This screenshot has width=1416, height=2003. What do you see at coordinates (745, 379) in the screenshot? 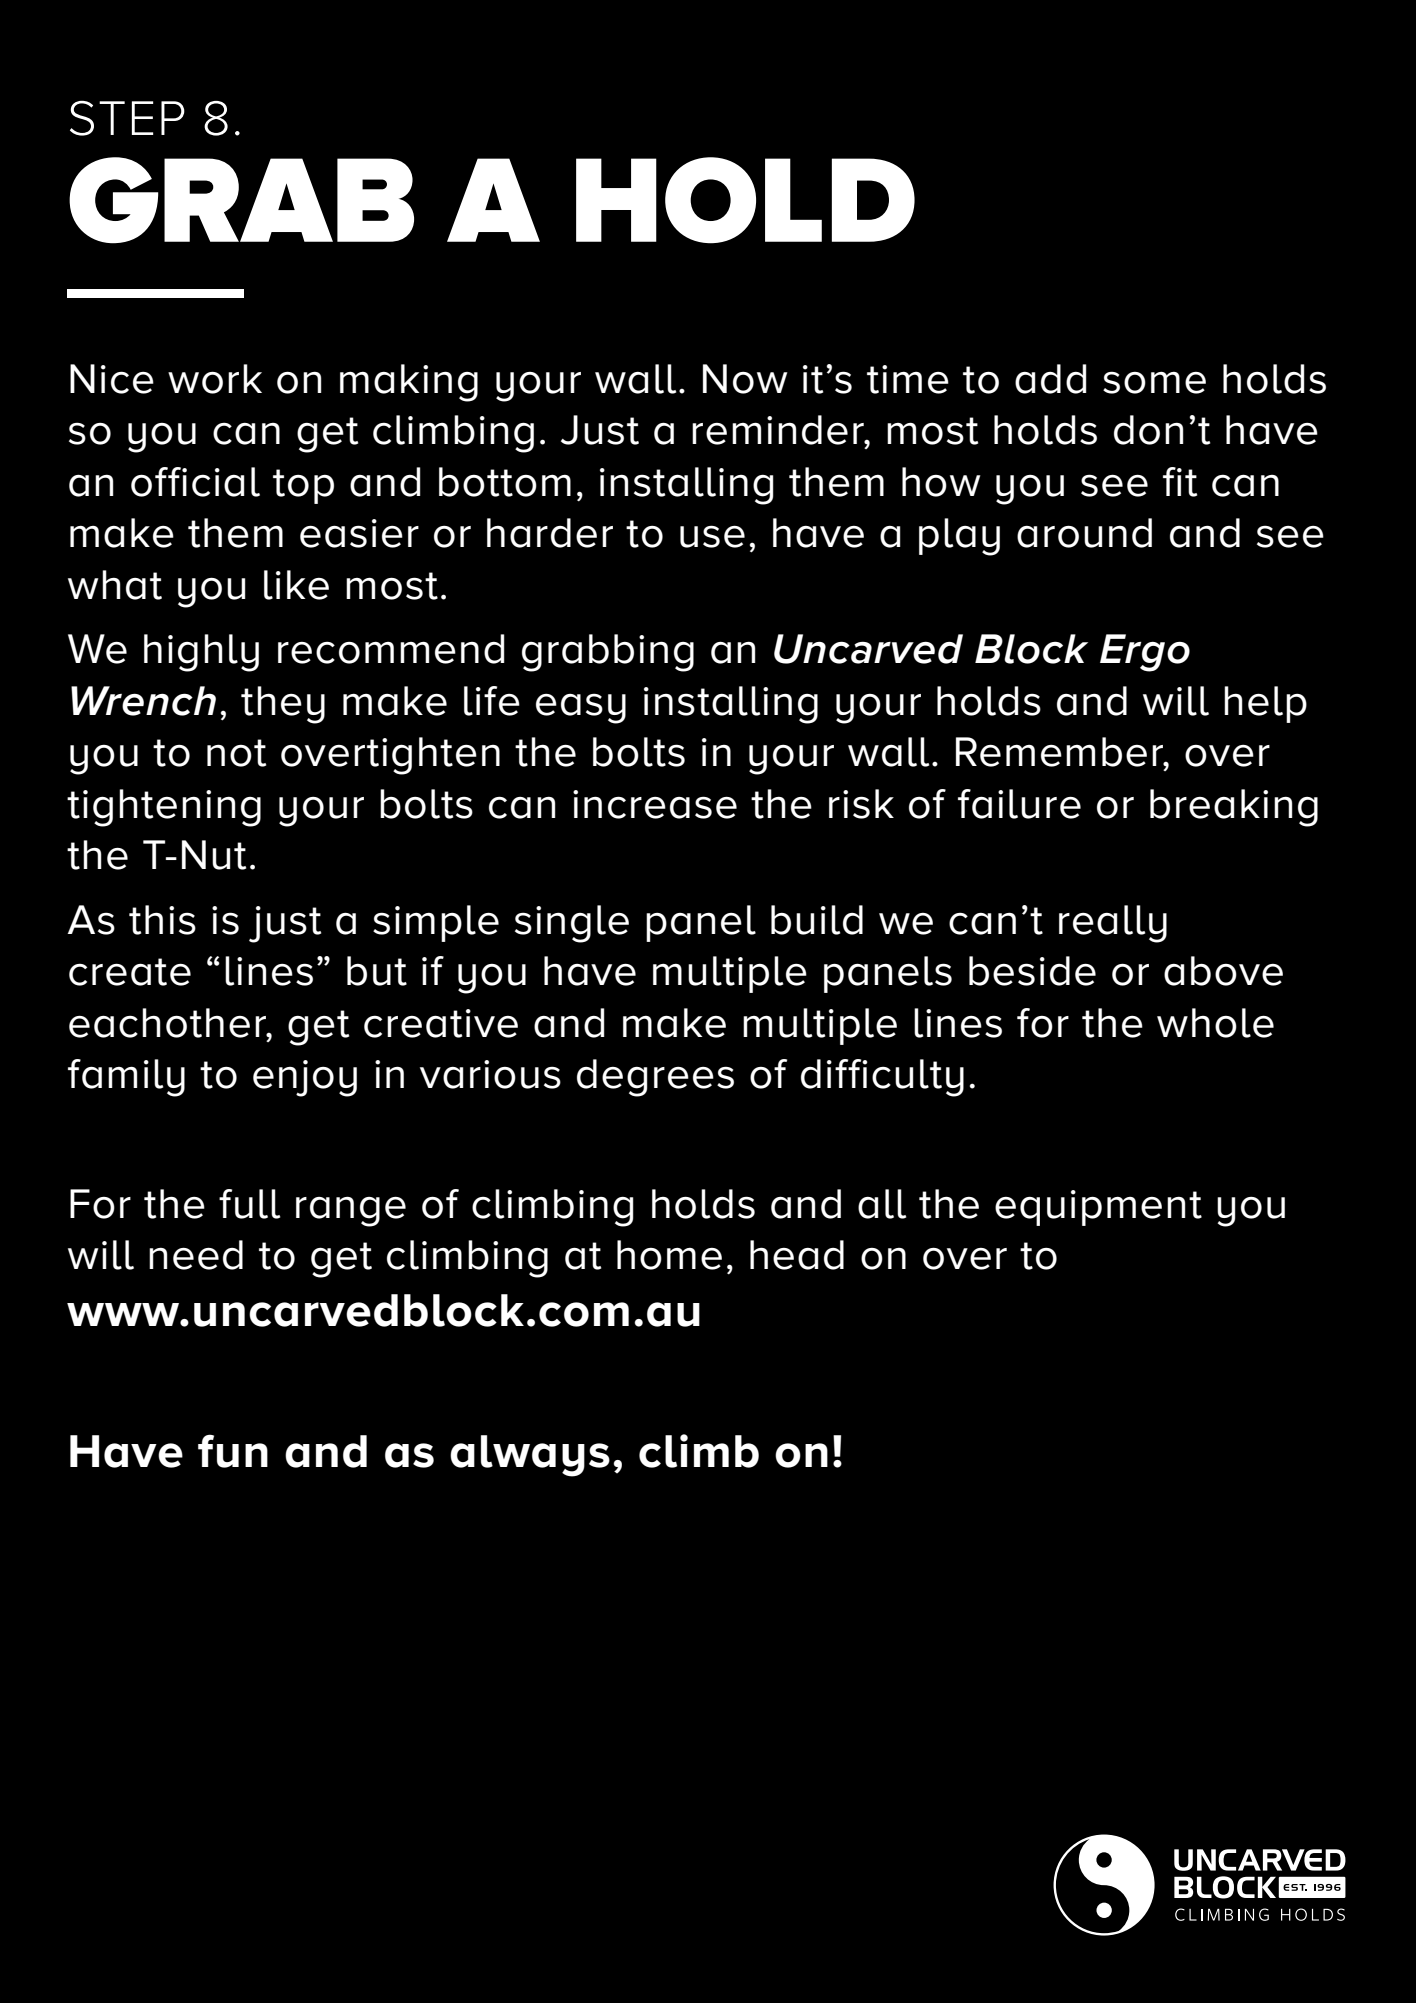
I see `Now` at bounding box center [745, 379].
